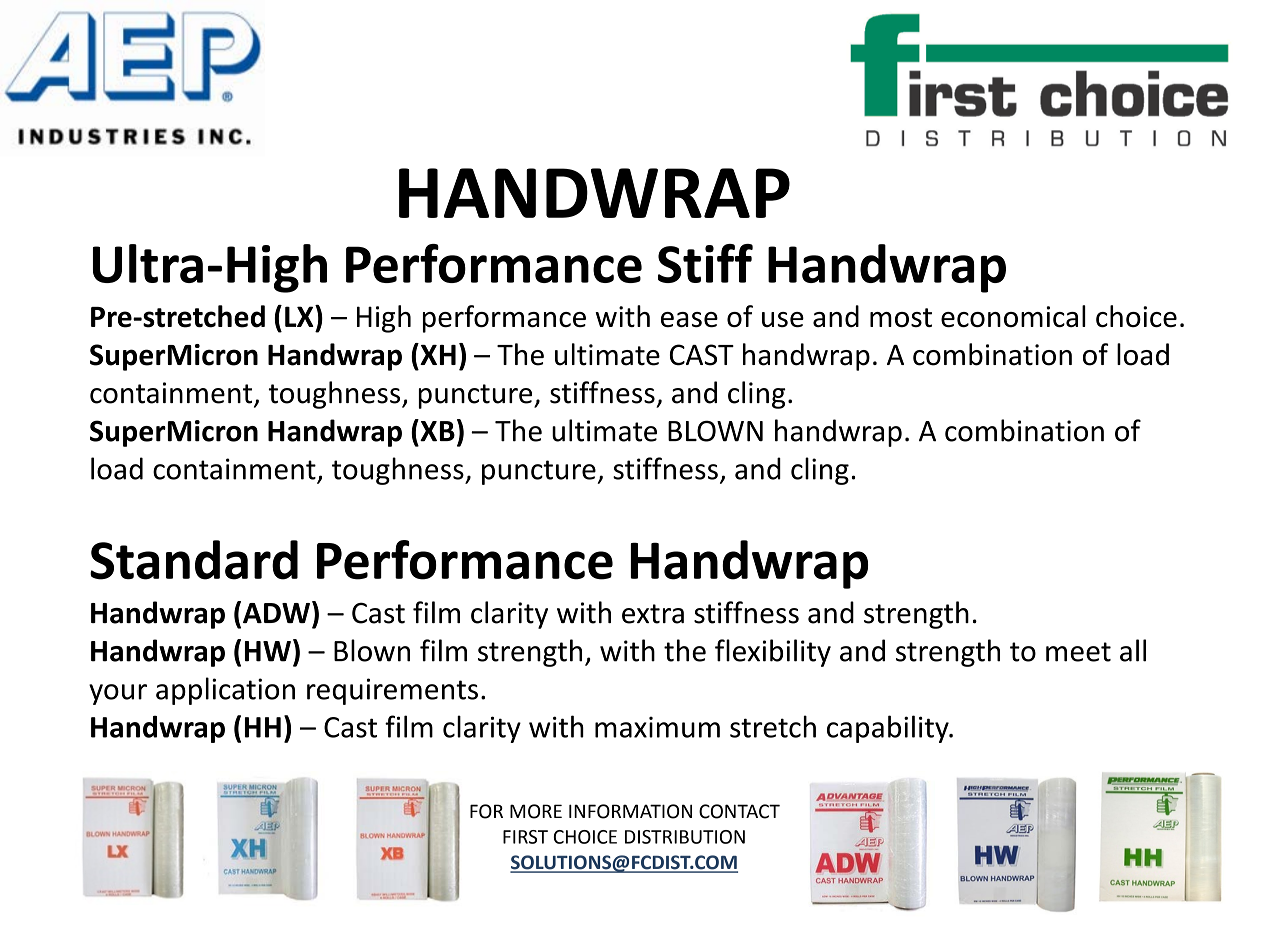 The image size is (1270, 952). What do you see at coordinates (525, 837) in the document?
I see `FIRST` at bounding box center [525, 837].
